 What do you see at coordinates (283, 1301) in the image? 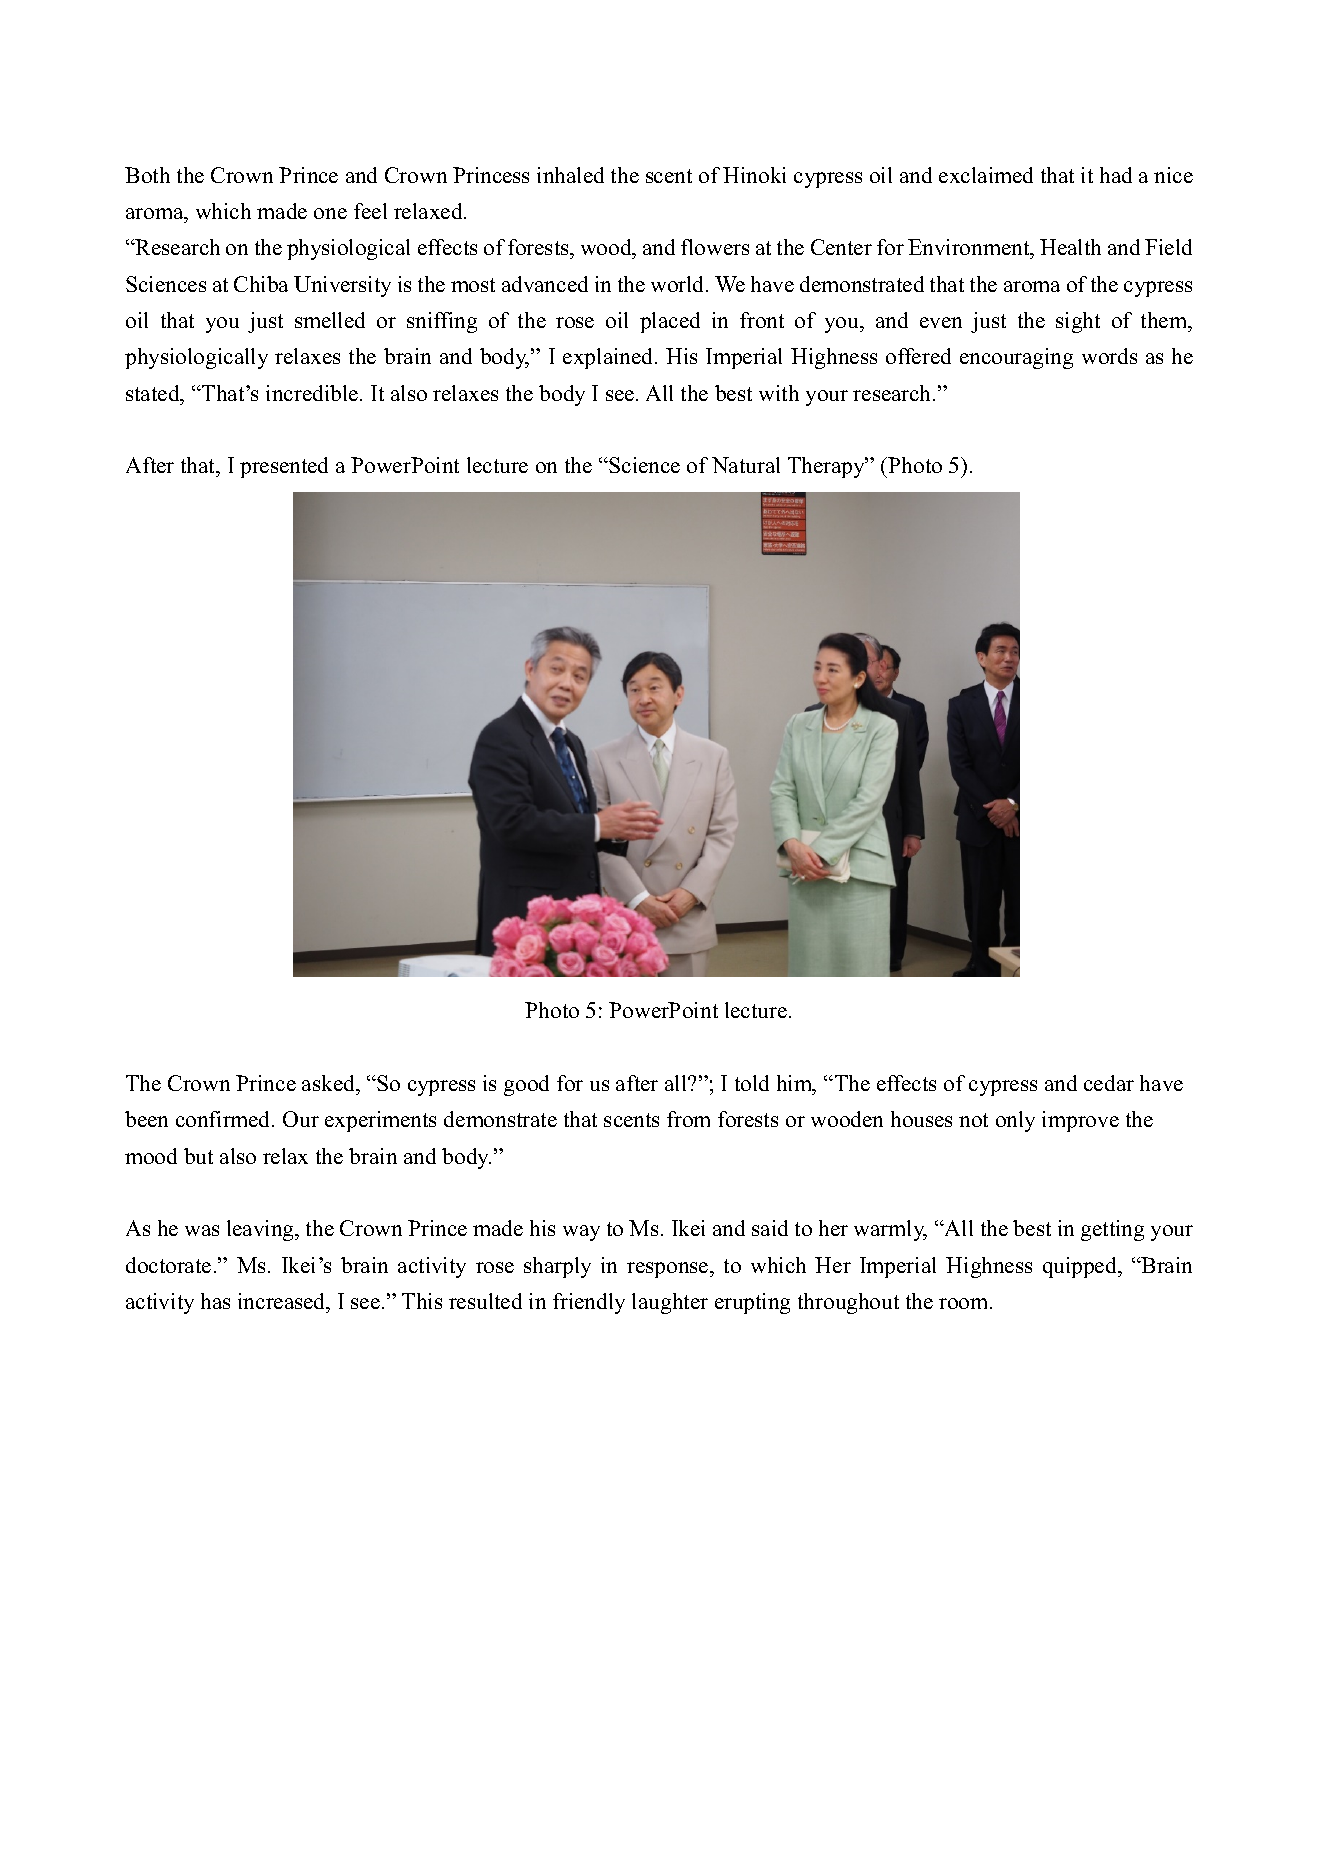
I see `increased` at bounding box center [283, 1301].
